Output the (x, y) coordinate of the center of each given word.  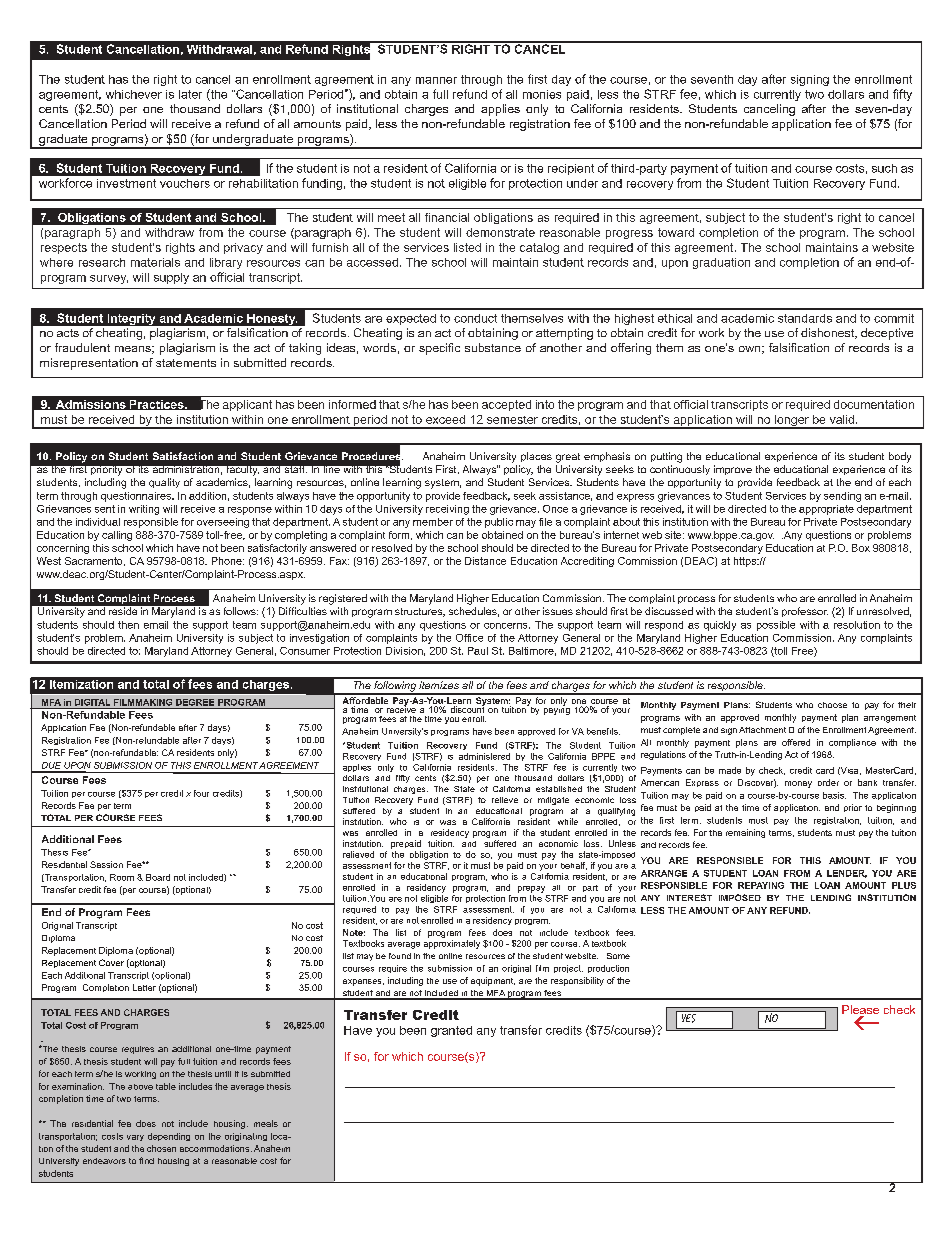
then (128, 625)
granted (451, 1031)
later (190, 94)
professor (805, 612)
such (884, 168)
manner (436, 80)
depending (169, 1137)
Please (860, 1011)
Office (469, 638)
